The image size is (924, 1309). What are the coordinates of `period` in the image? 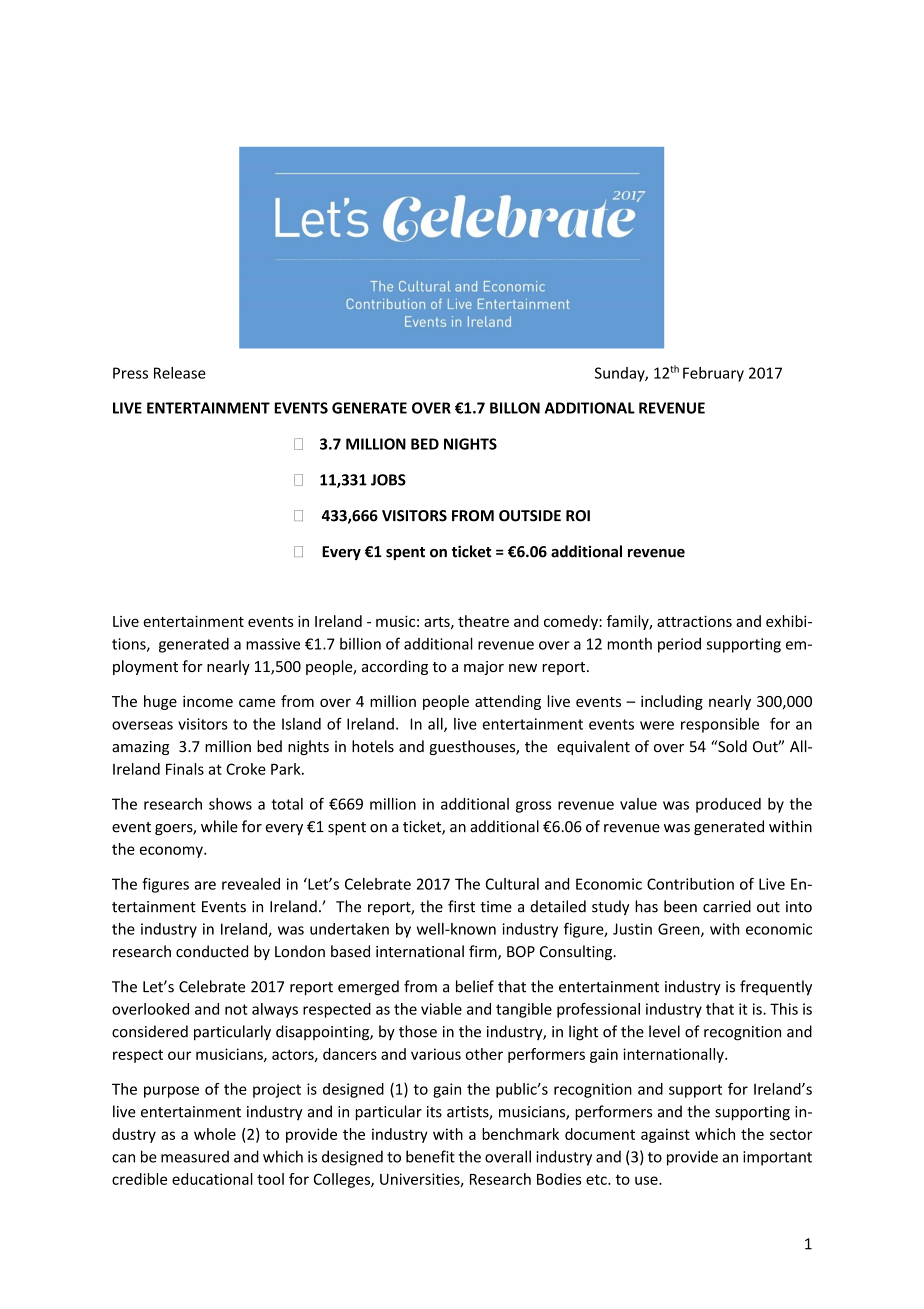 It's located at (679, 645).
